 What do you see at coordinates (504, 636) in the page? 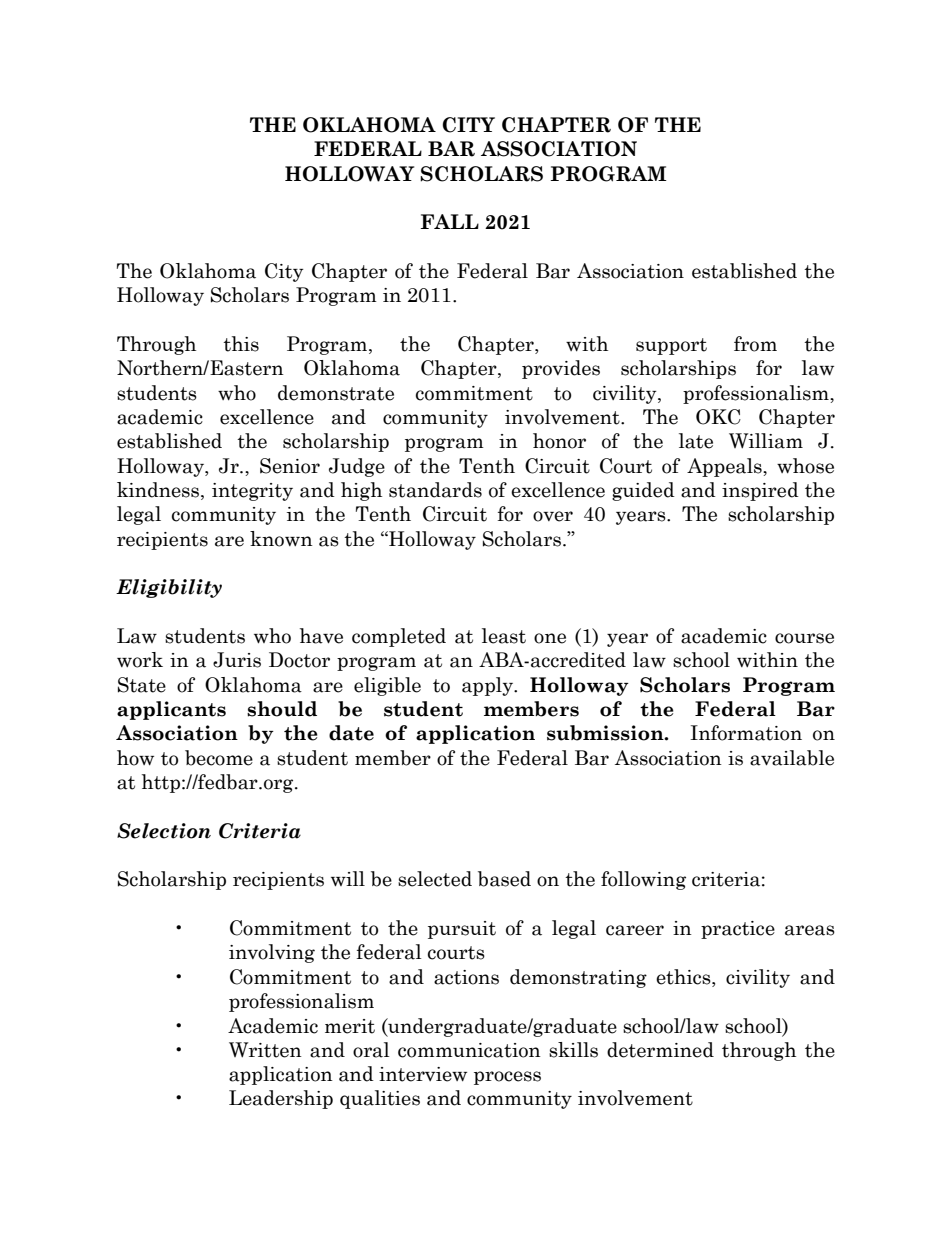
I see `least` at bounding box center [504, 636].
